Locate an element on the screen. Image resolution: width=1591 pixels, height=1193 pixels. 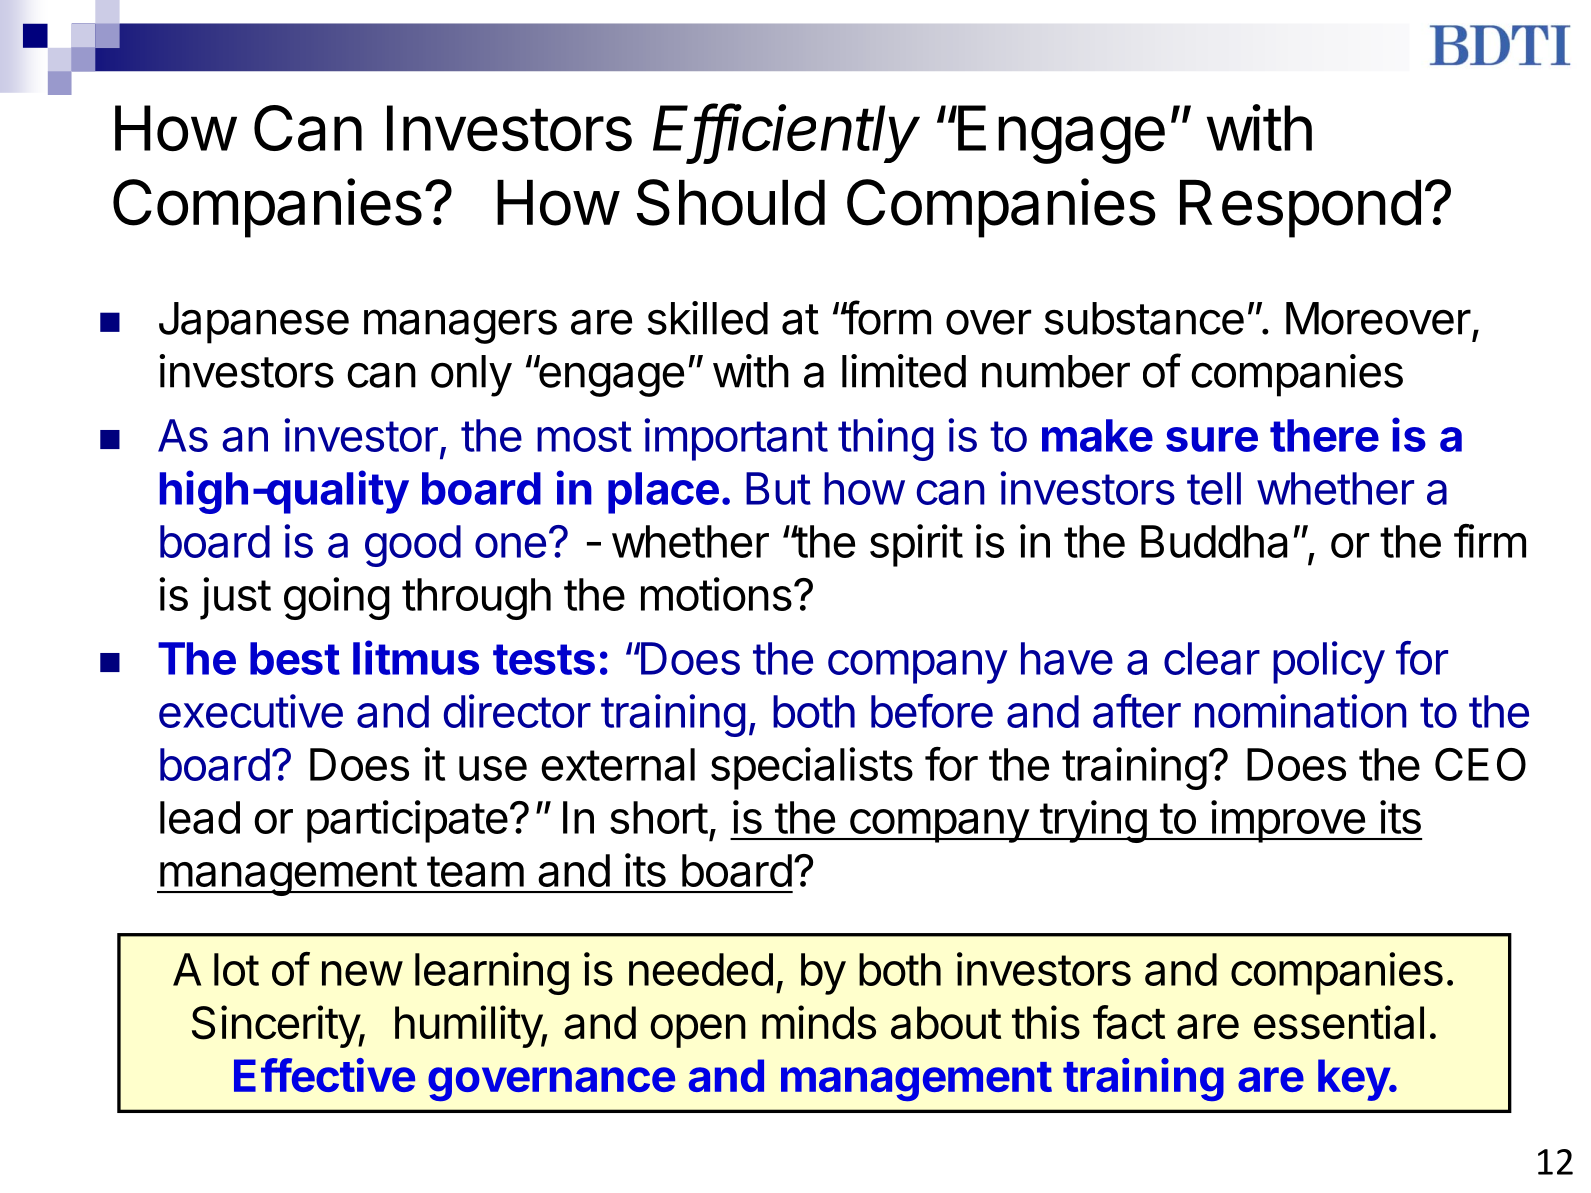
most is located at coordinates (584, 436).
